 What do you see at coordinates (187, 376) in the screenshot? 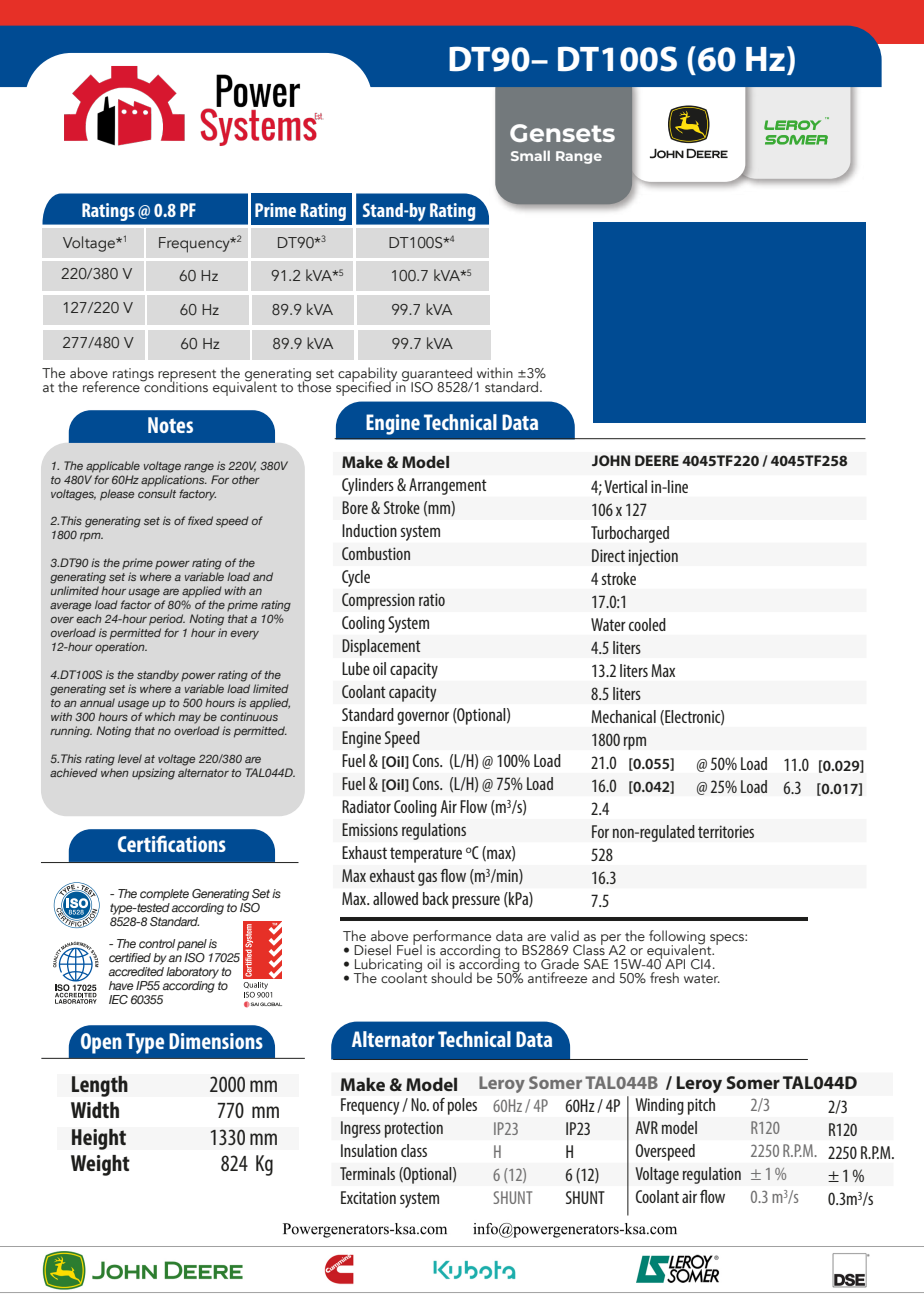
I see `represent` at bounding box center [187, 376].
